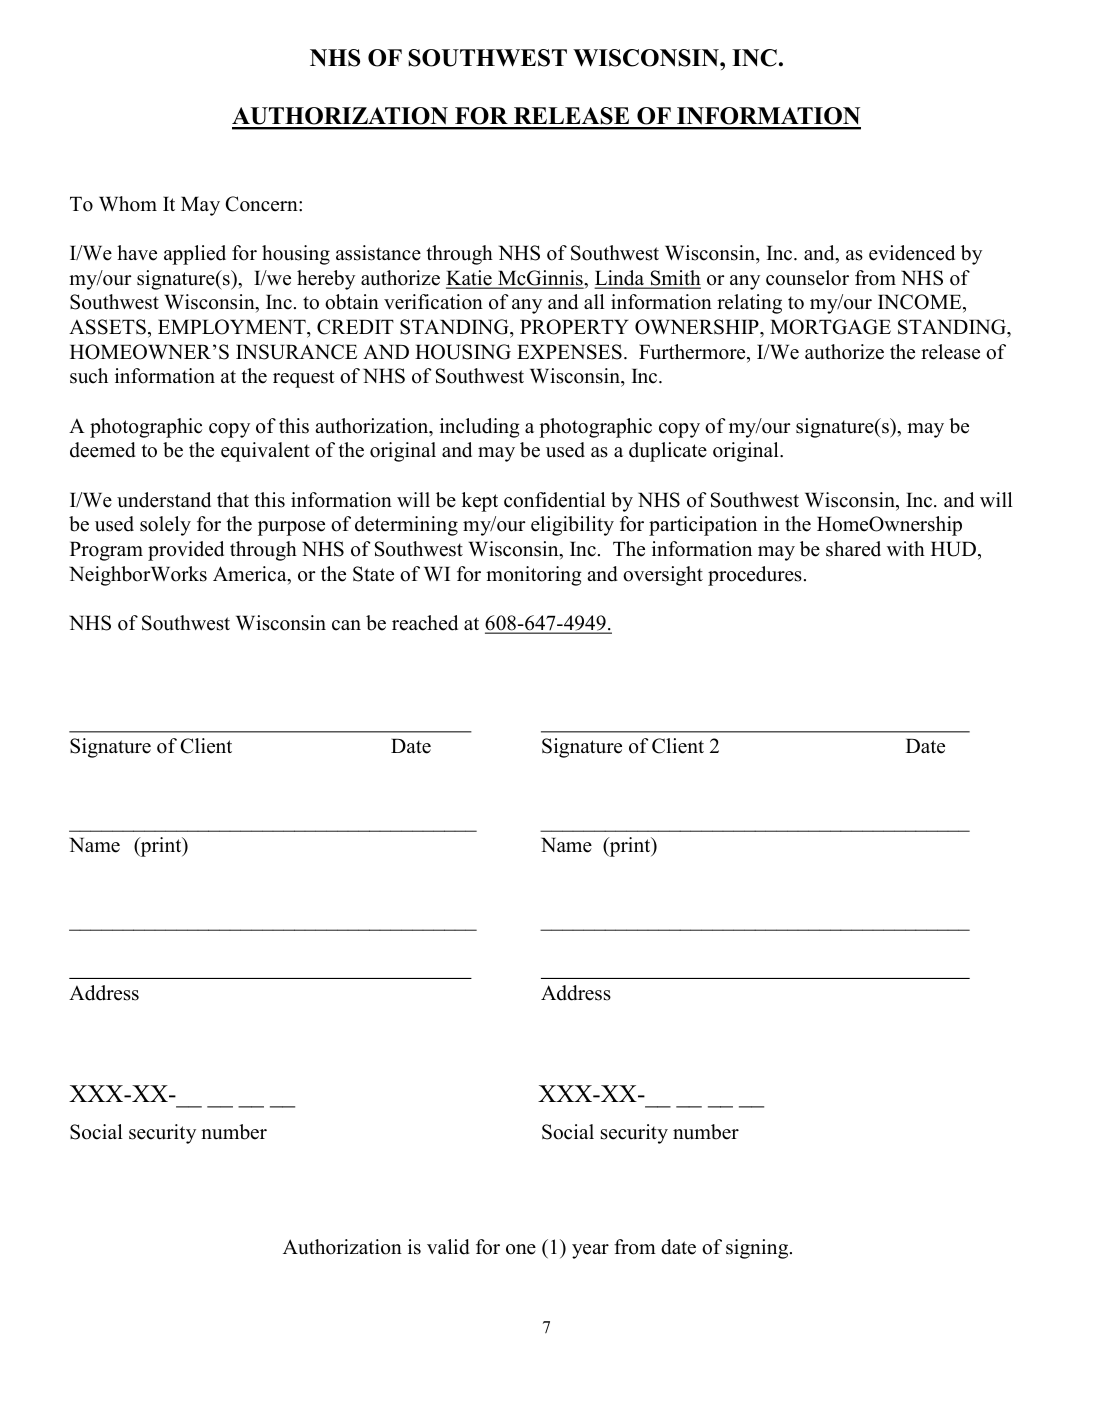 This image has width=1093, height=1415. Describe the element at coordinates (470, 279) in the image. I see `Katie` at that location.
